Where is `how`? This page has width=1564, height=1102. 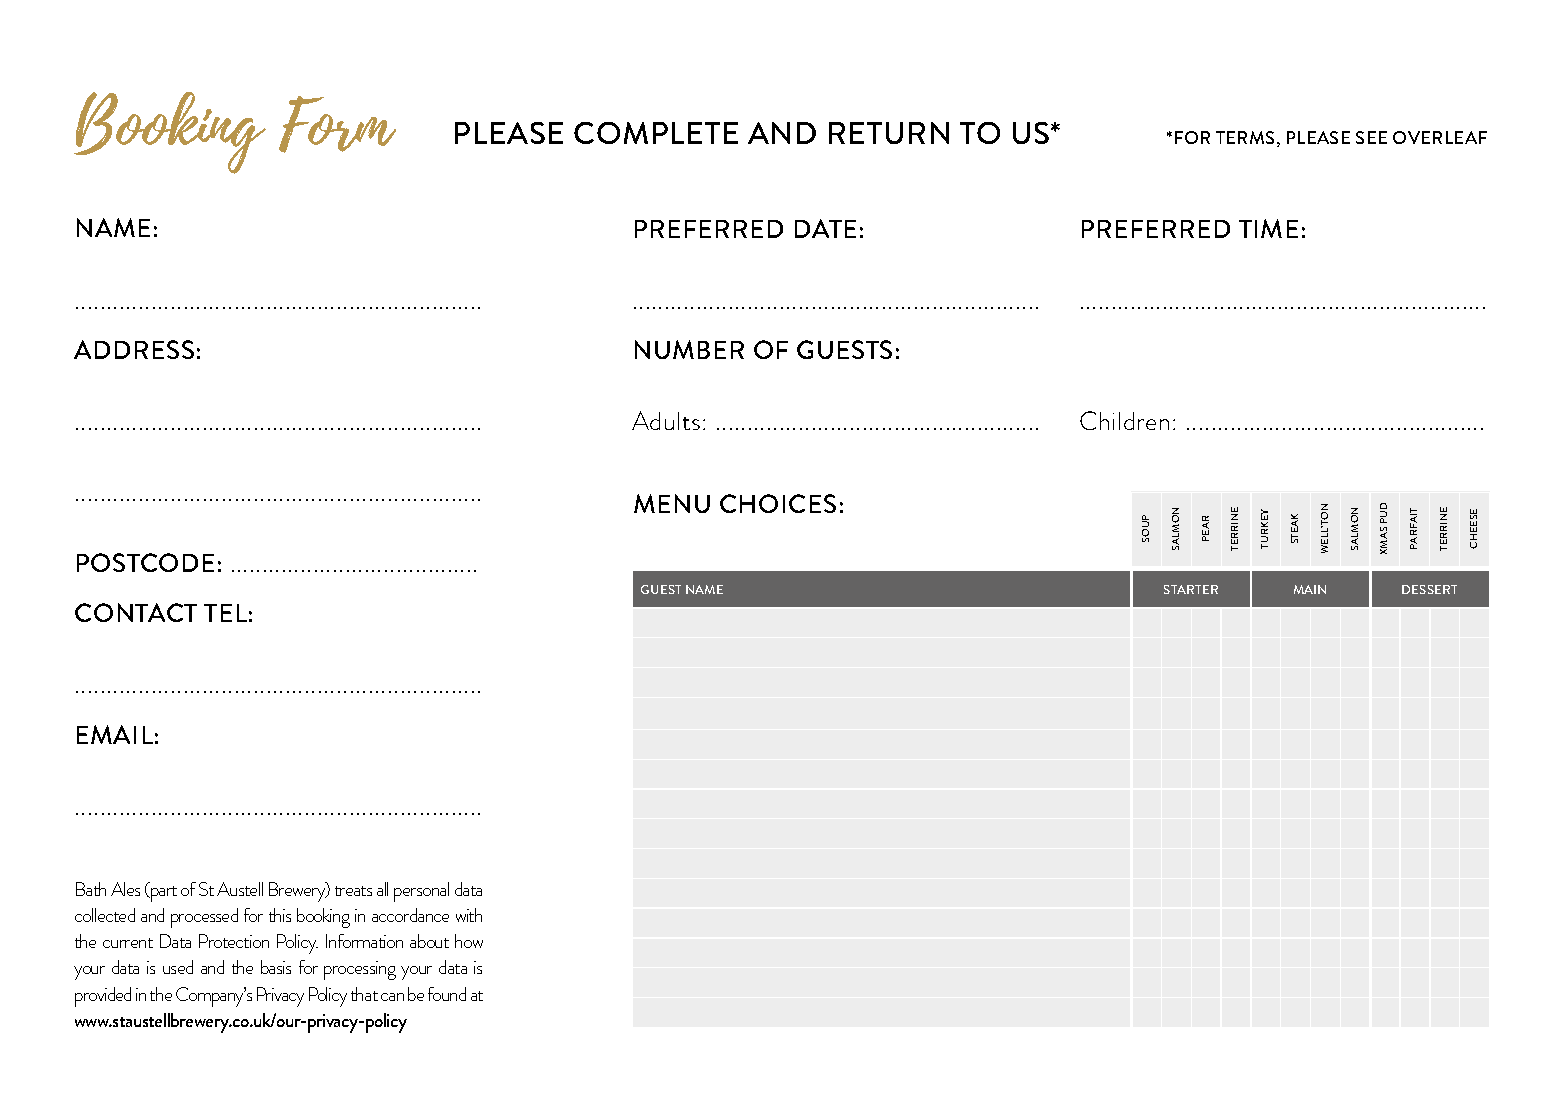 how is located at coordinates (469, 941).
